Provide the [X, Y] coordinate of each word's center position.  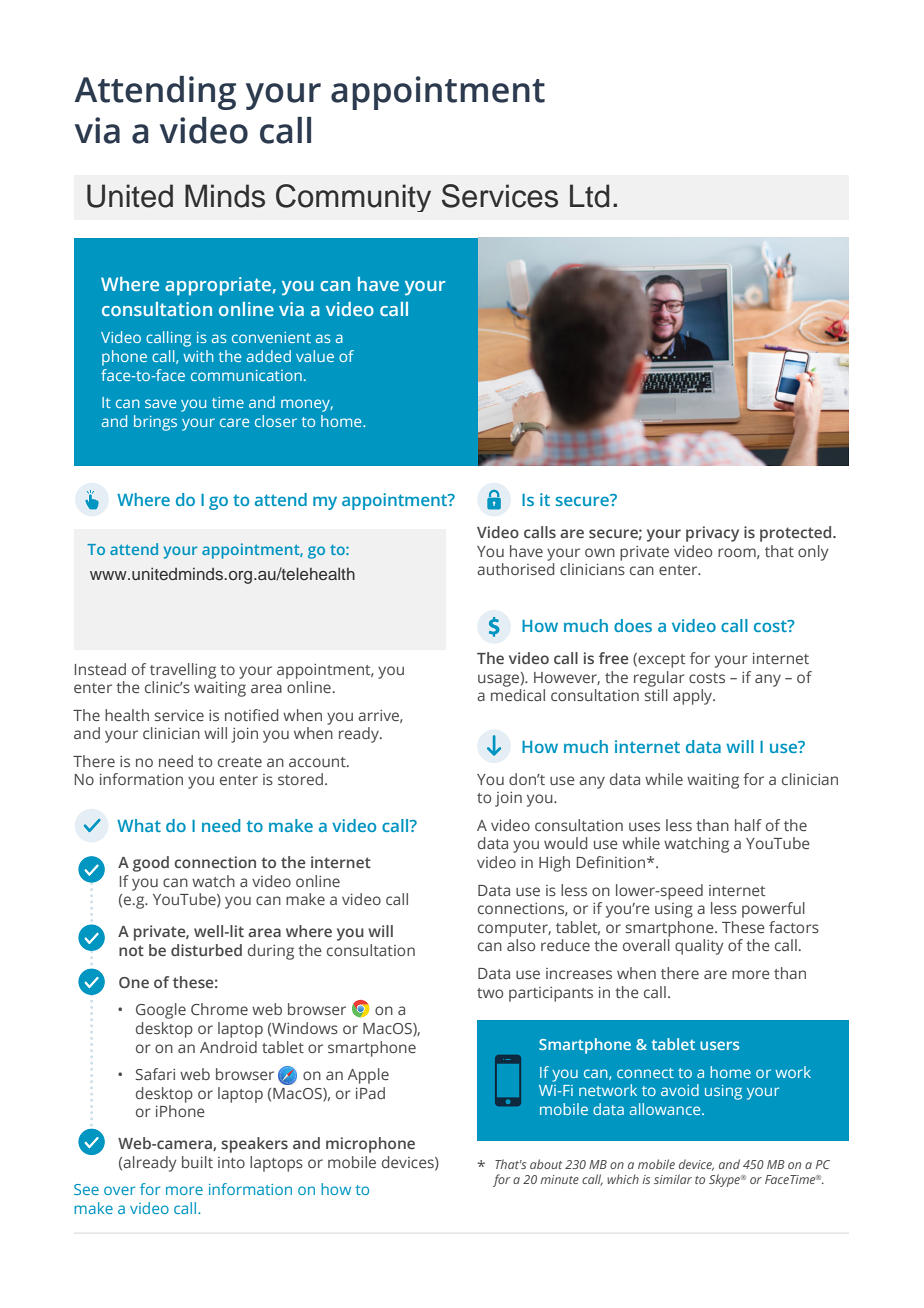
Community [353, 198]
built [197, 1162]
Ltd [589, 196]
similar [673, 1179]
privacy [712, 534]
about [546, 1164]
